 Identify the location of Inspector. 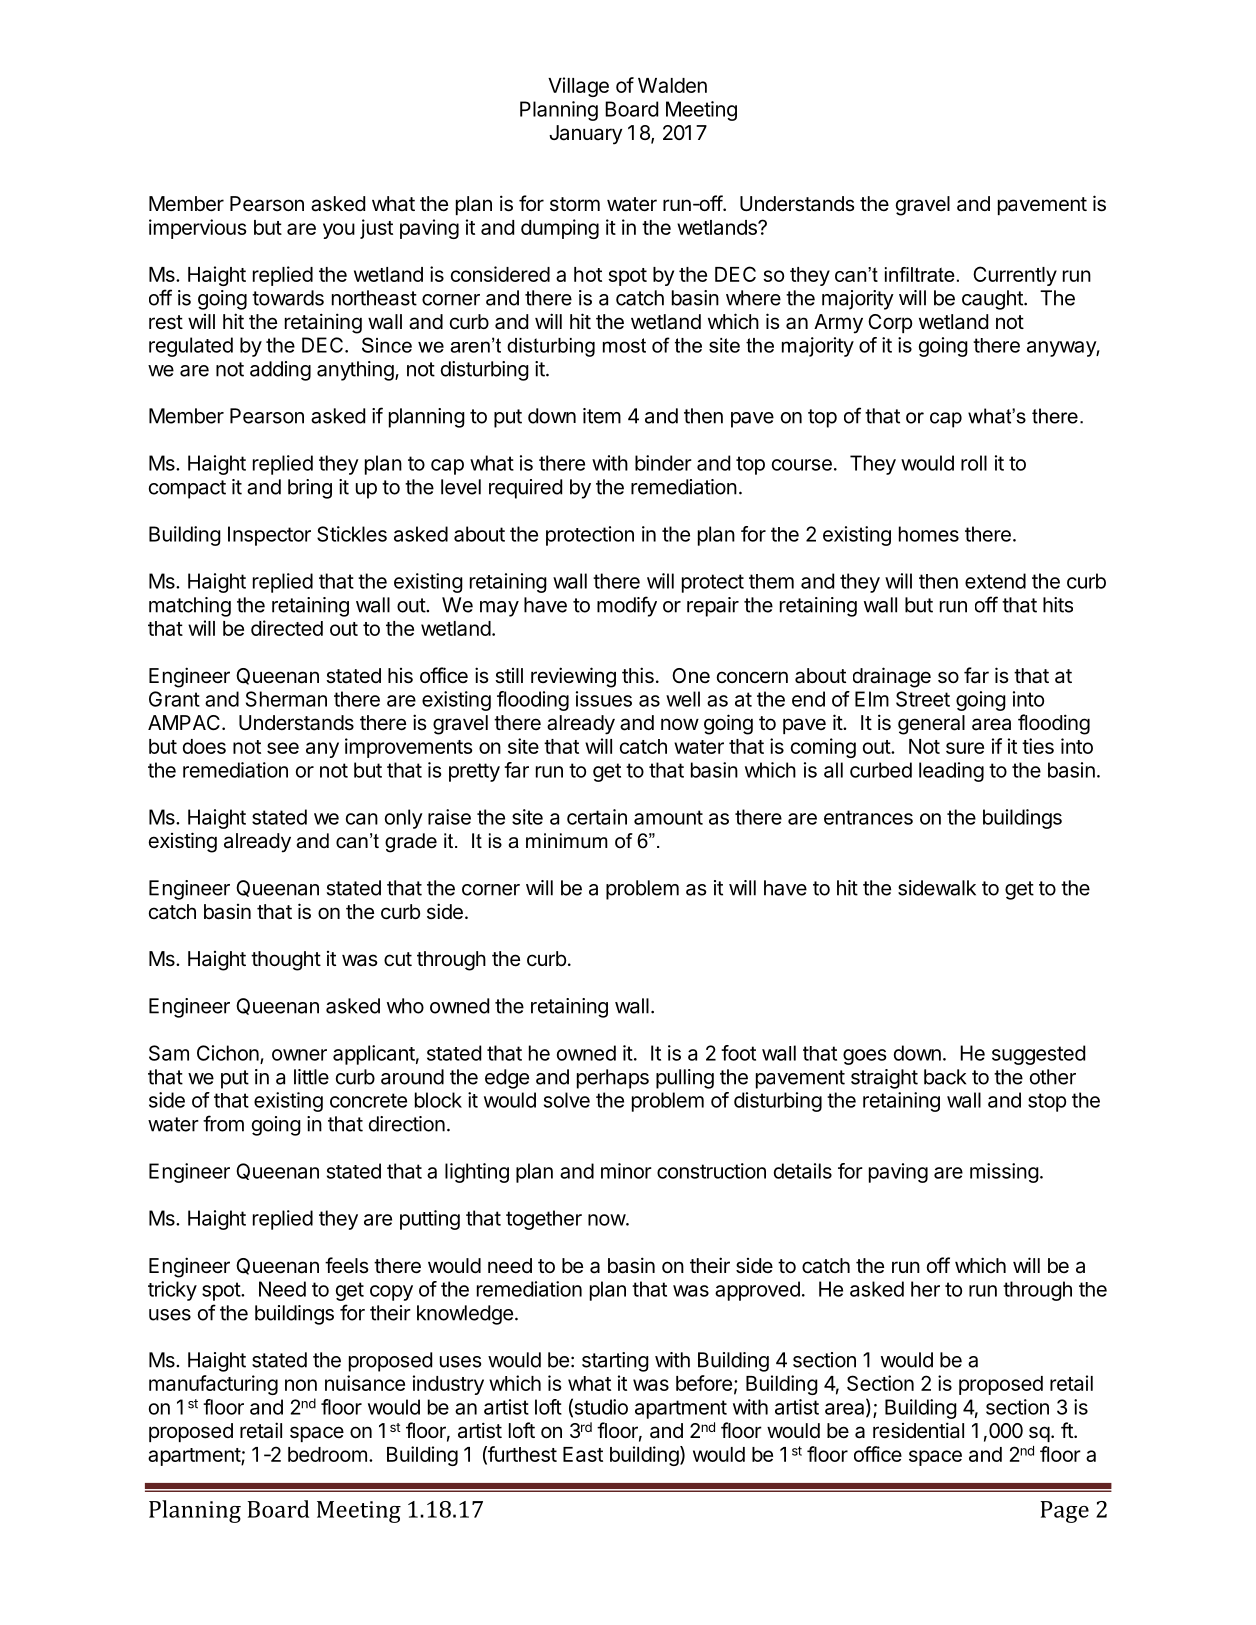
(269, 536).
